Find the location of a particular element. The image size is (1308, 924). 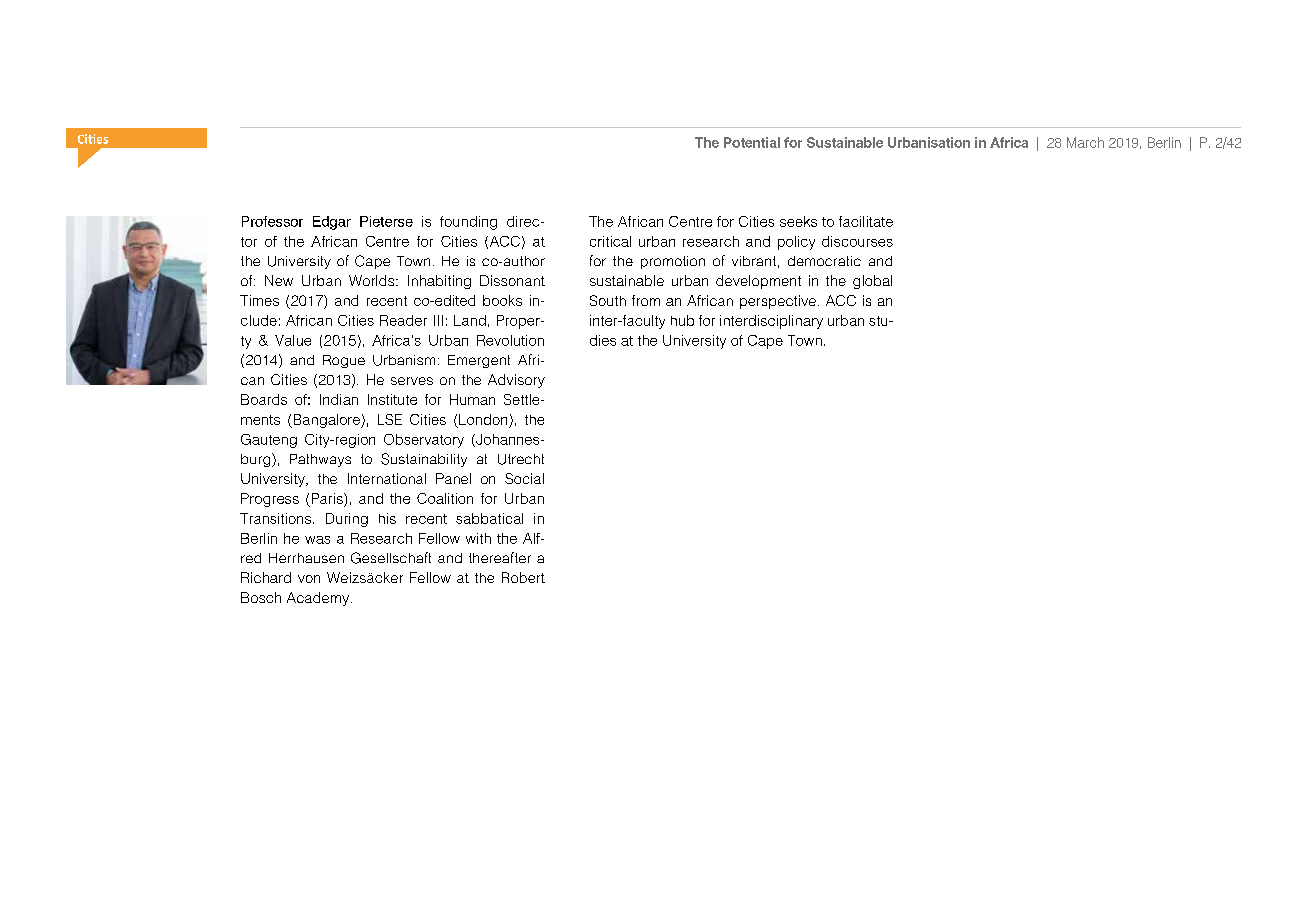

Rogue is located at coordinates (344, 361).
